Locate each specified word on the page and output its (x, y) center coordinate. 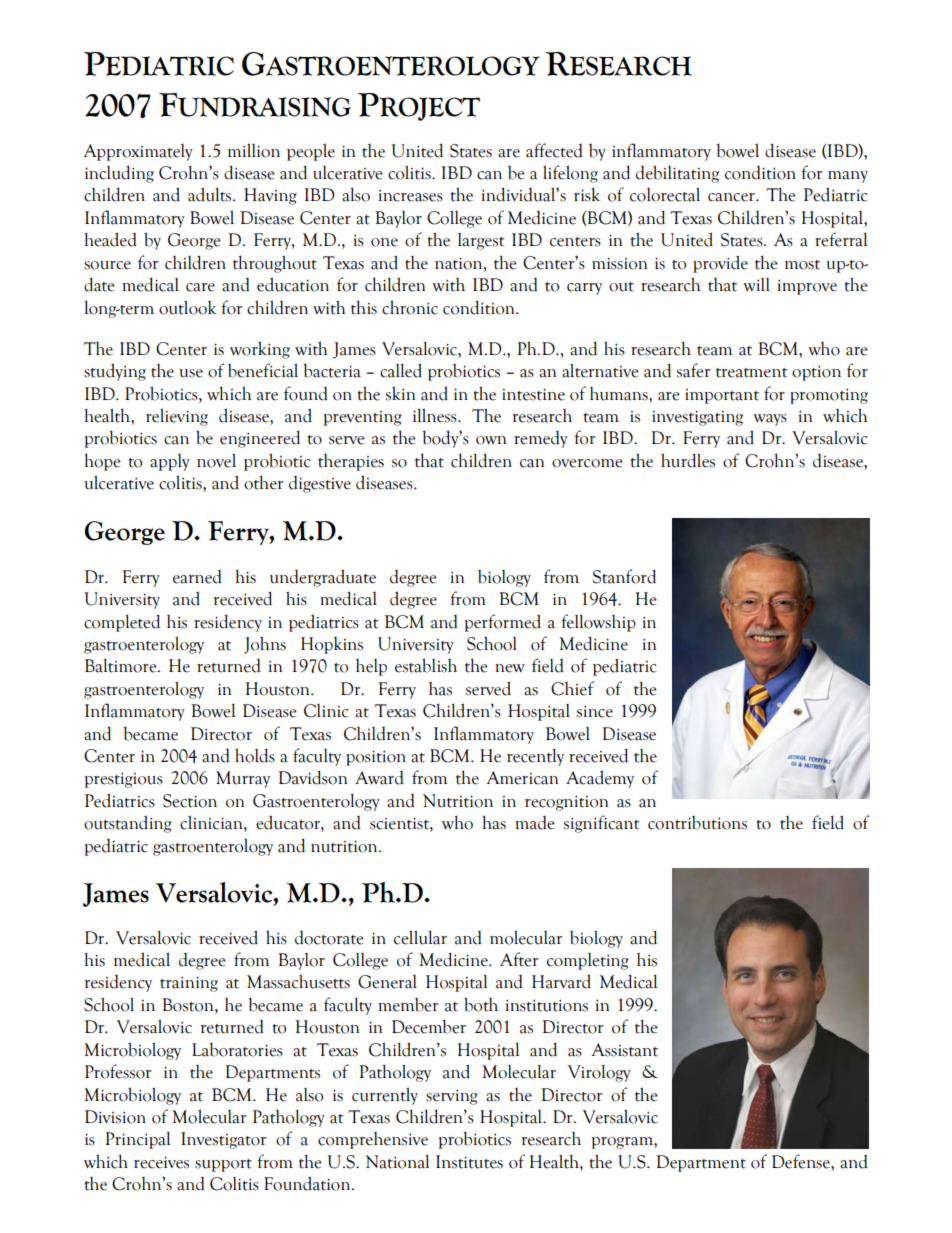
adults (211, 194)
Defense (802, 1161)
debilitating (677, 174)
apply (170, 462)
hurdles (688, 460)
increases (411, 196)
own (491, 440)
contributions (697, 823)
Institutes (469, 1162)
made (535, 823)
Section (190, 801)
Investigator (223, 1140)
